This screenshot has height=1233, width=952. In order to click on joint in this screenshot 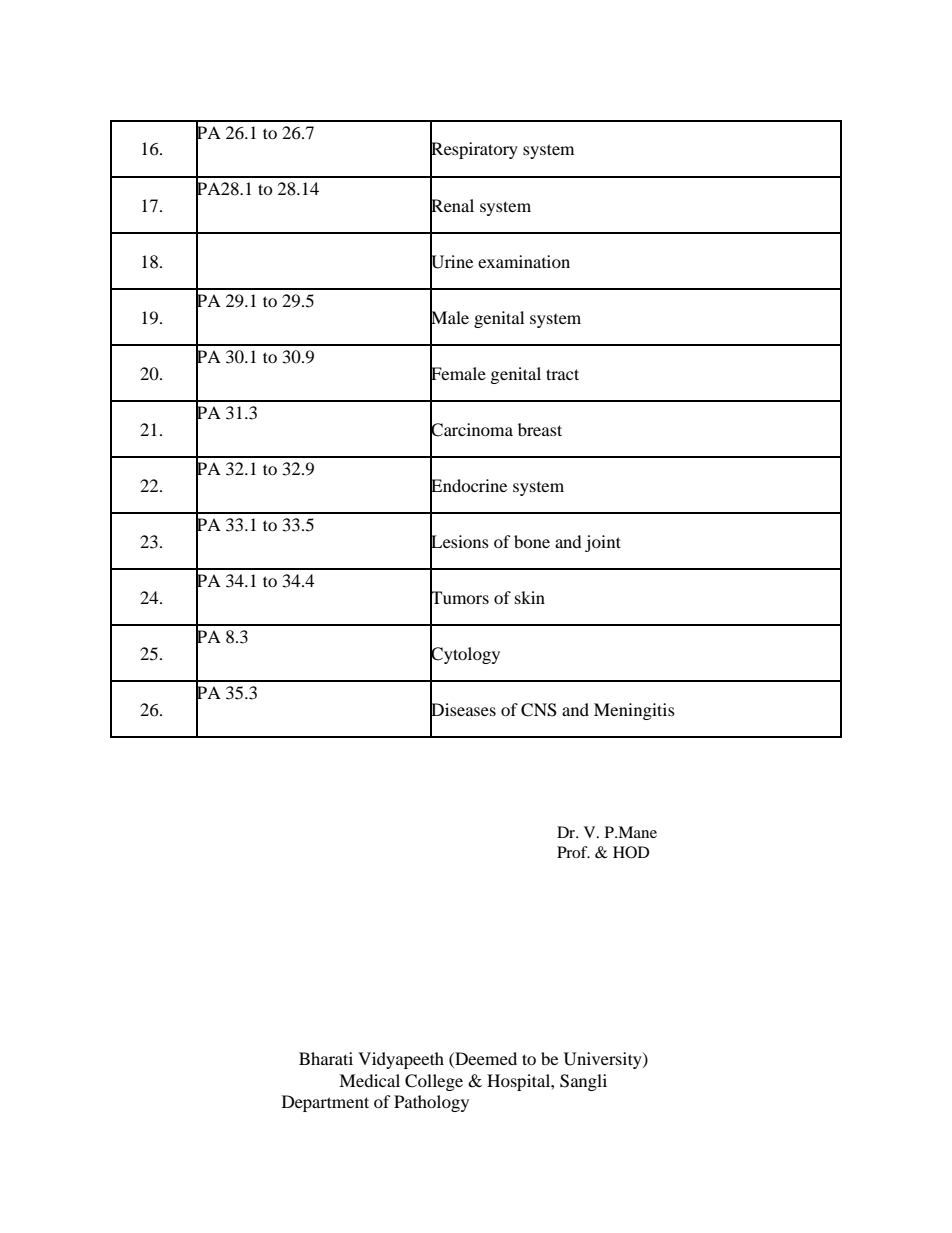, I will do `click(603, 543)`.
